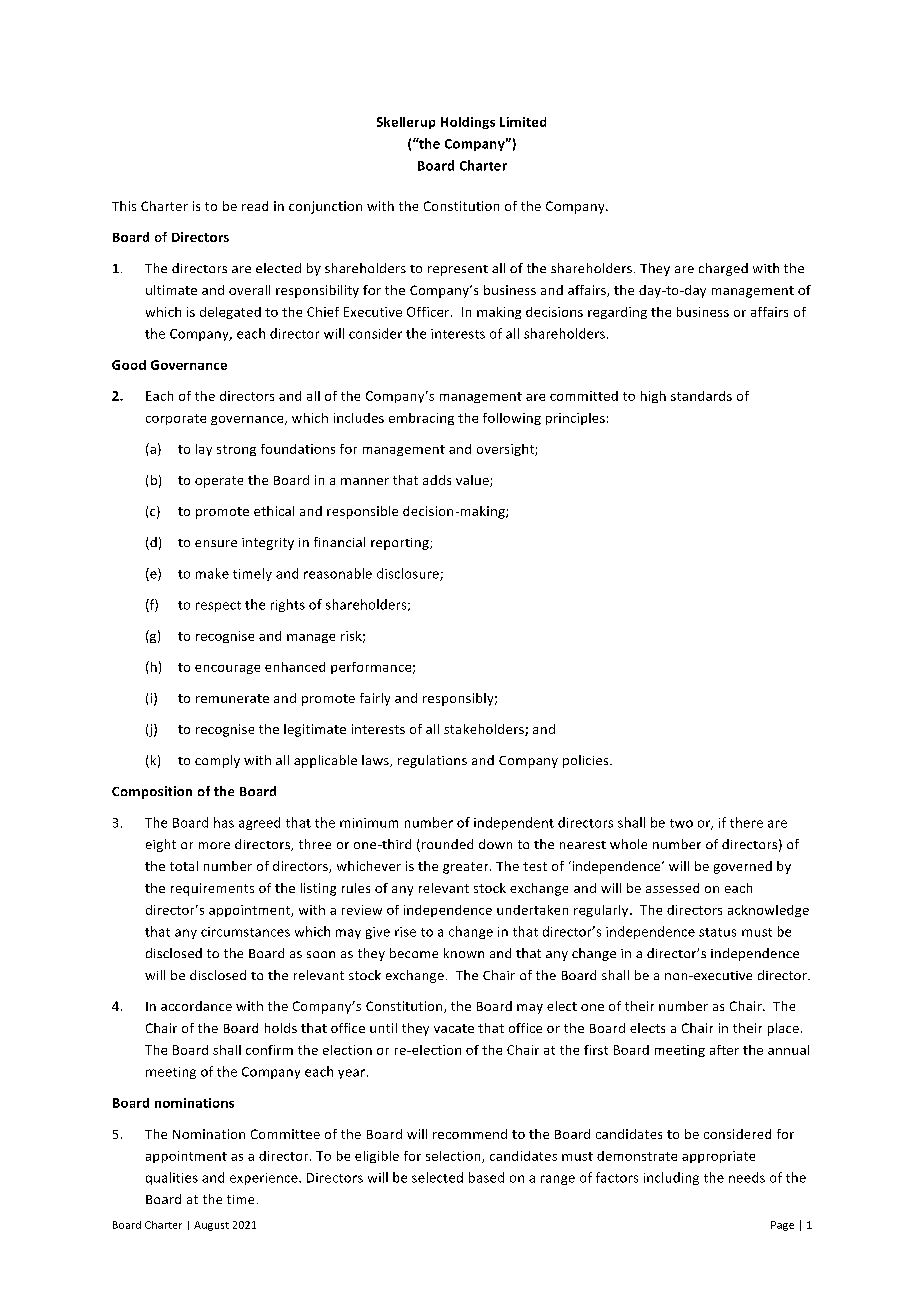  I want to click on Holdings, so click(468, 123).
